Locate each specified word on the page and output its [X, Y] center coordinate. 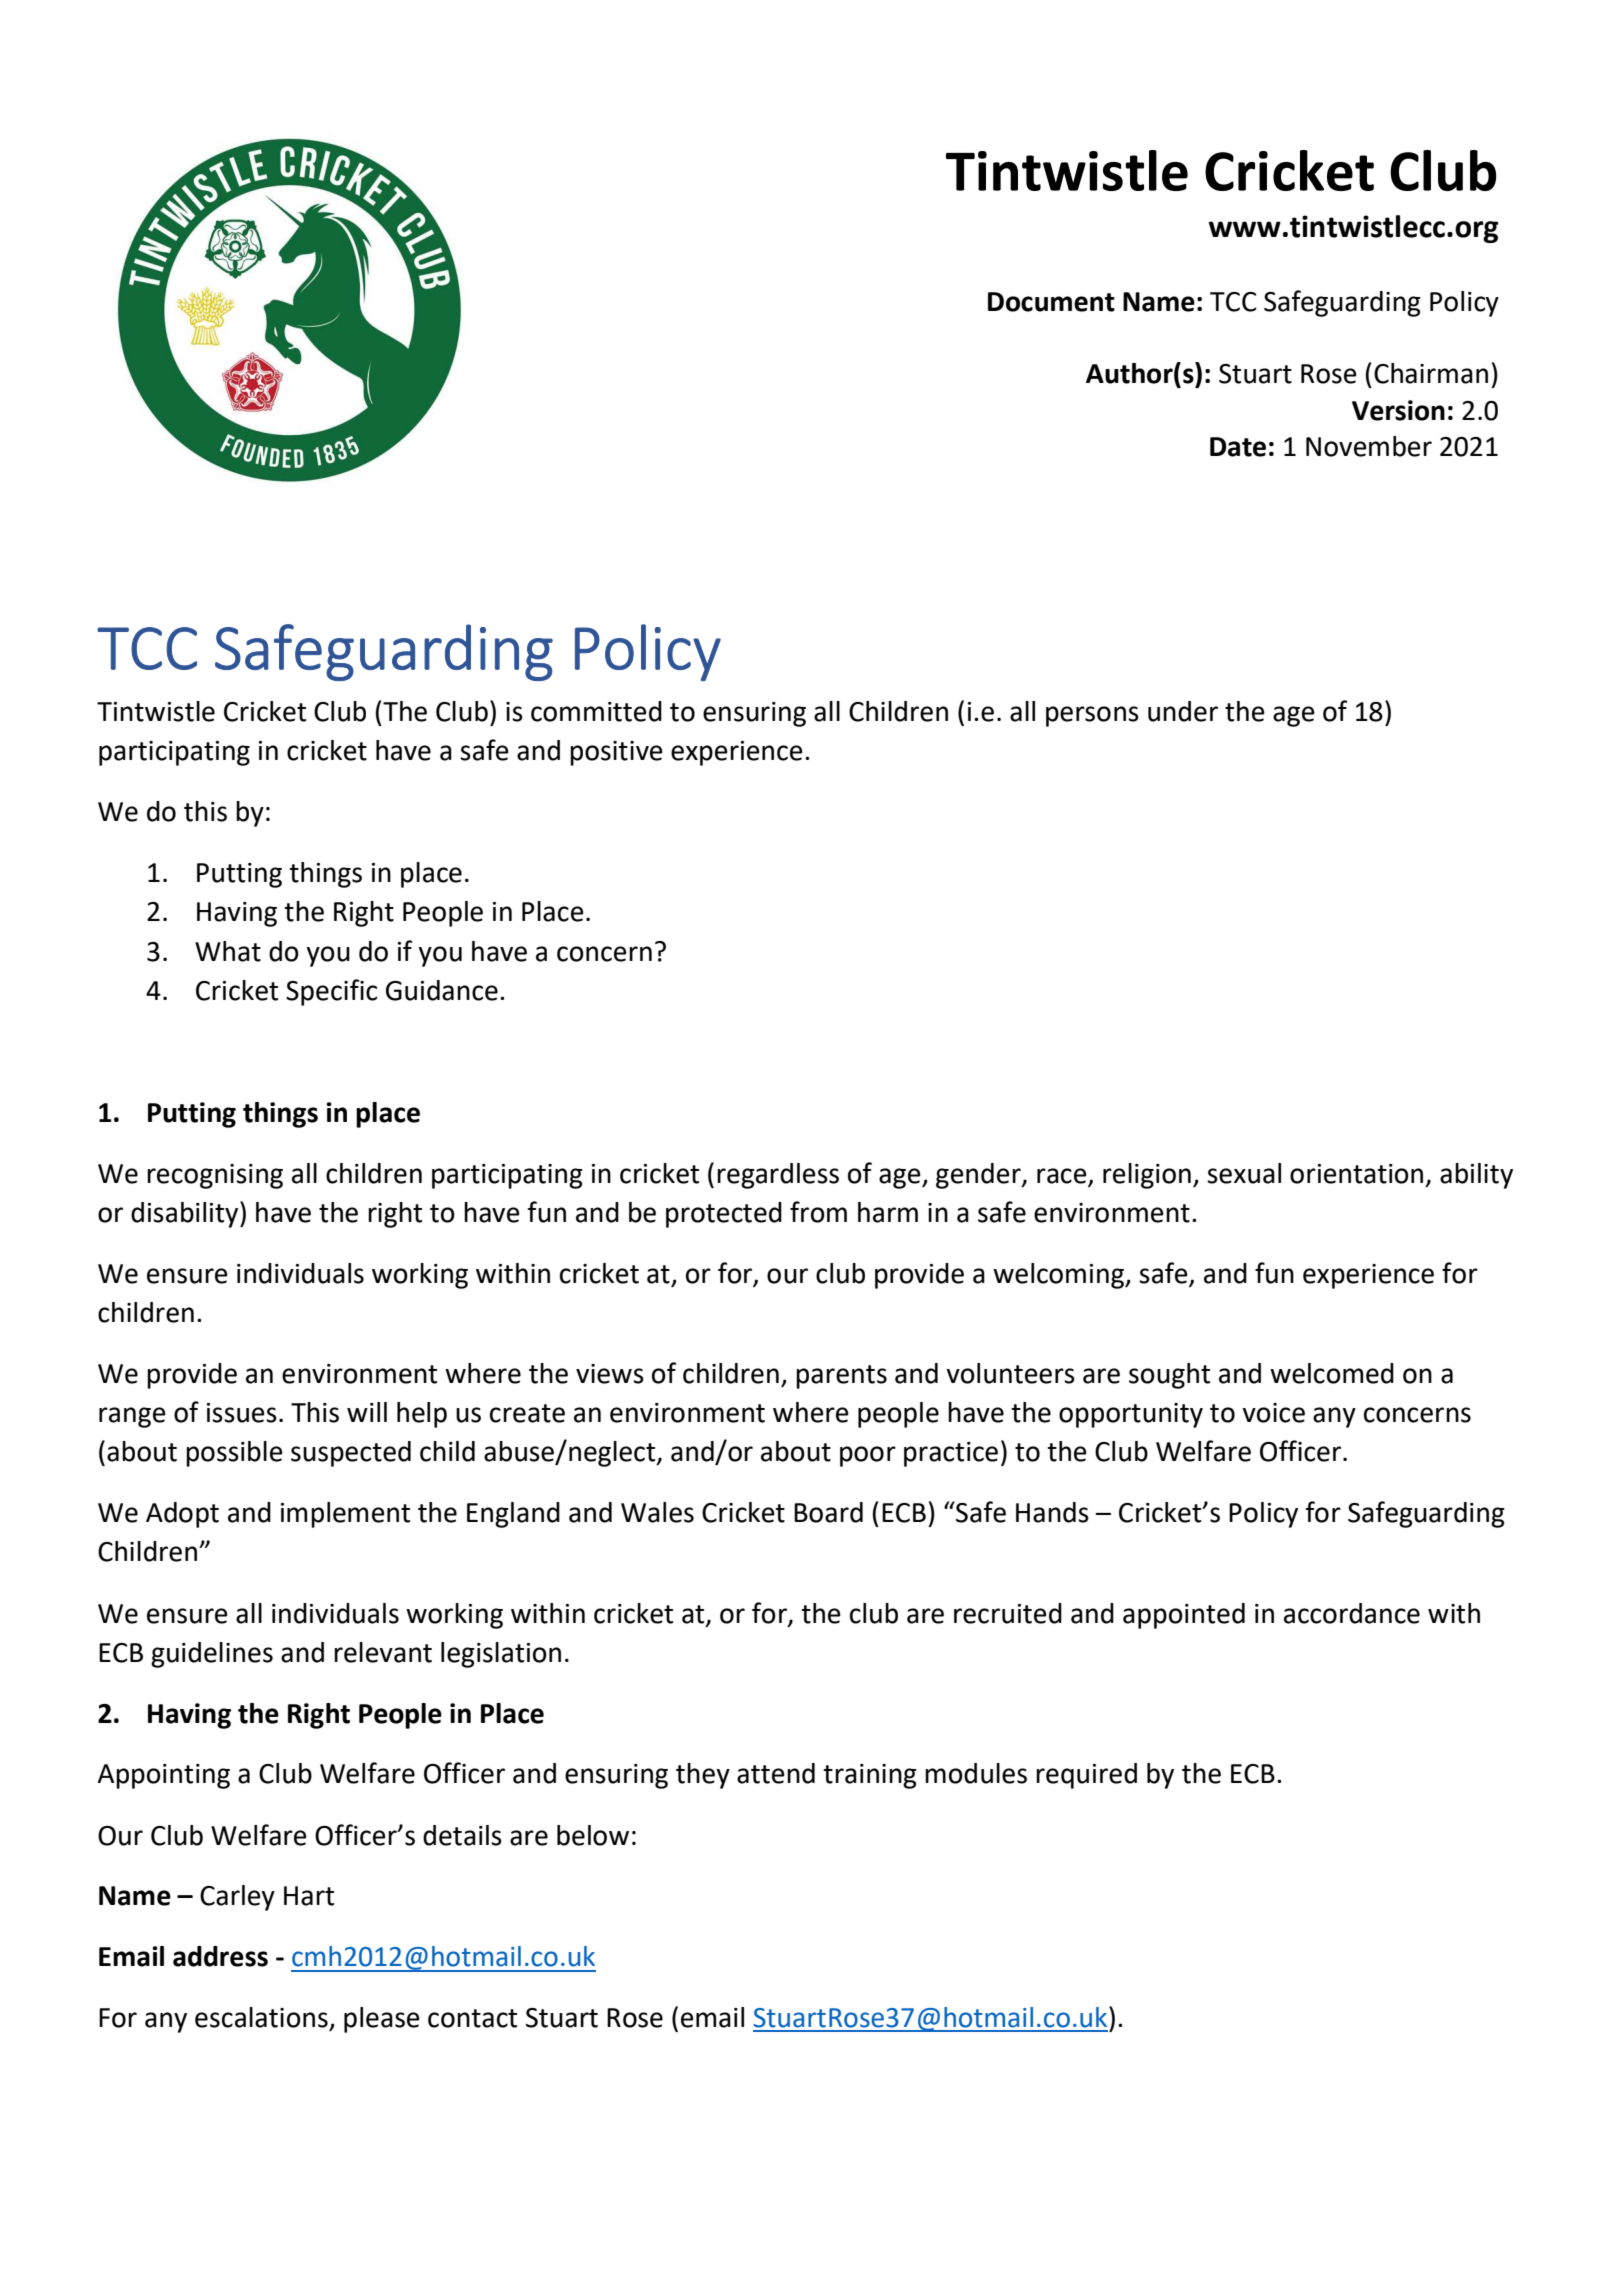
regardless [778, 1176]
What [228, 951]
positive [616, 753]
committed [596, 711]
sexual [1244, 1173]
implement [345, 1515]
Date [1238, 447]
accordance [1352, 1613]
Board [828, 1512]
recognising [215, 1176]
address [220, 1956]
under [1183, 711]
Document [1051, 302]
